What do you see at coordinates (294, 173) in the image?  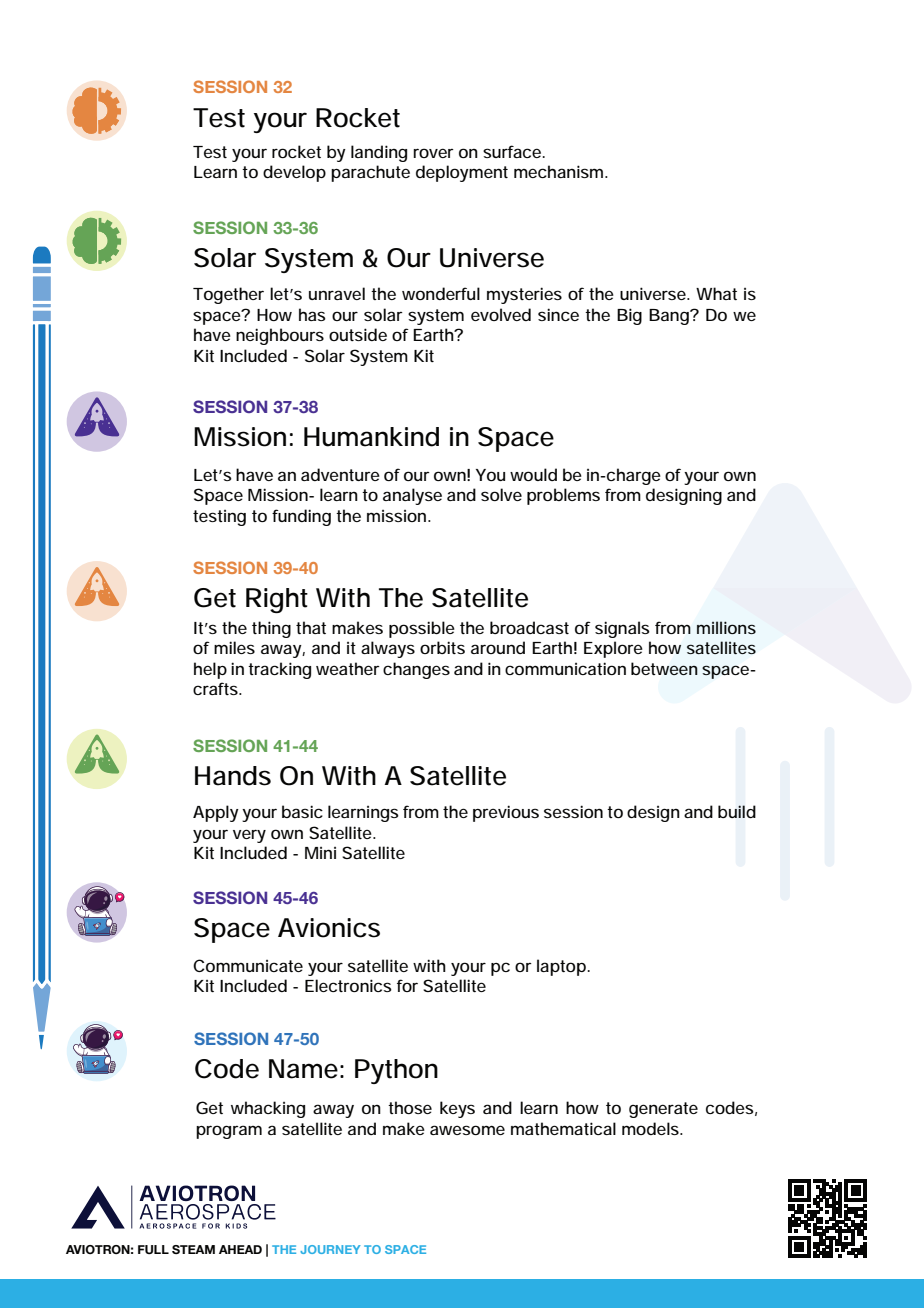 I see `develop` at bounding box center [294, 173].
